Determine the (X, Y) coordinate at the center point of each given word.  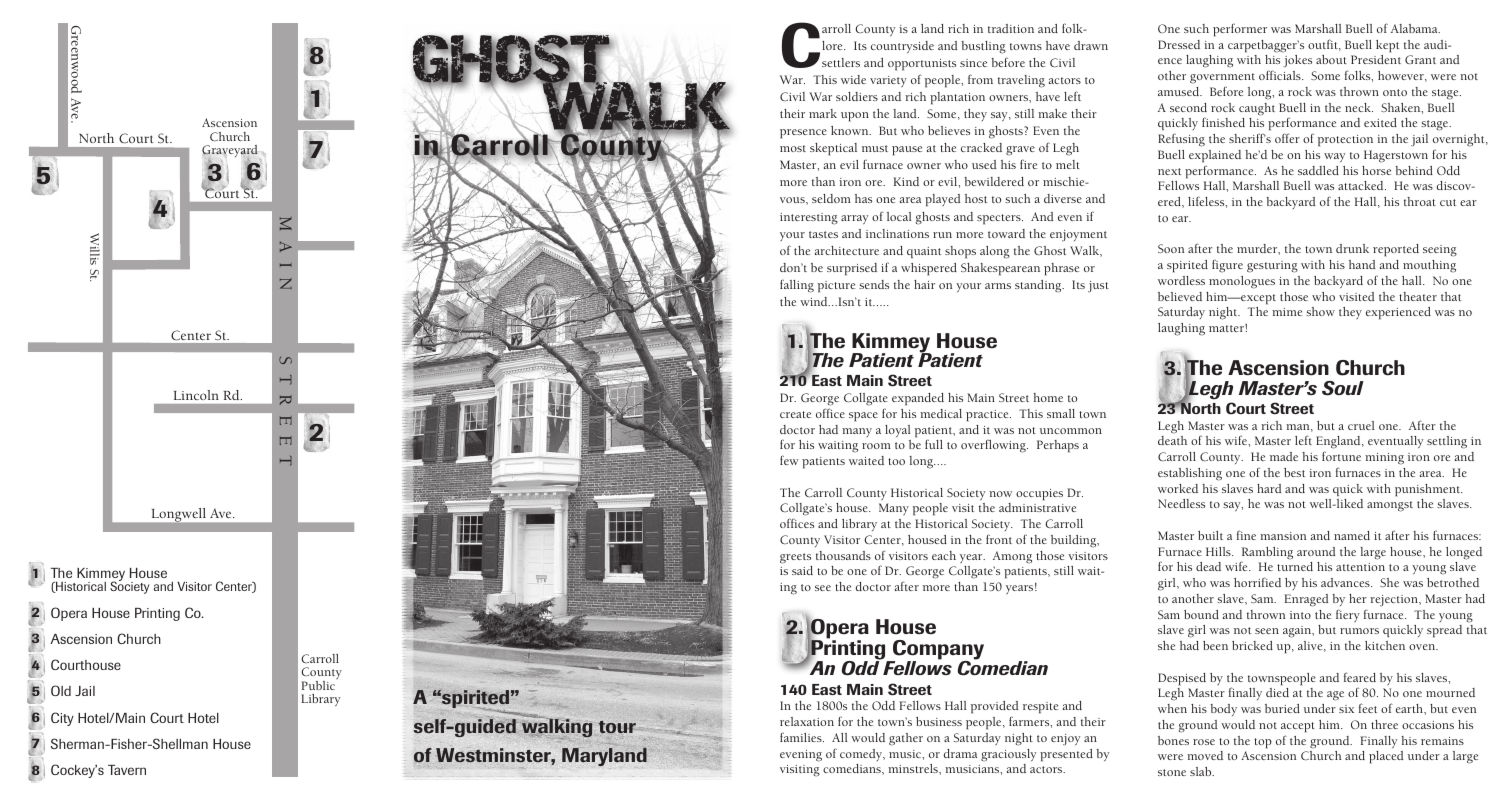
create (795, 414)
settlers (841, 62)
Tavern (127, 770)
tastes (823, 234)
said (802, 570)
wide (853, 79)
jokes (1297, 61)
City (62, 719)
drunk (1352, 248)
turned (1295, 566)
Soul (1343, 388)
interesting (809, 219)
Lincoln (196, 395)
